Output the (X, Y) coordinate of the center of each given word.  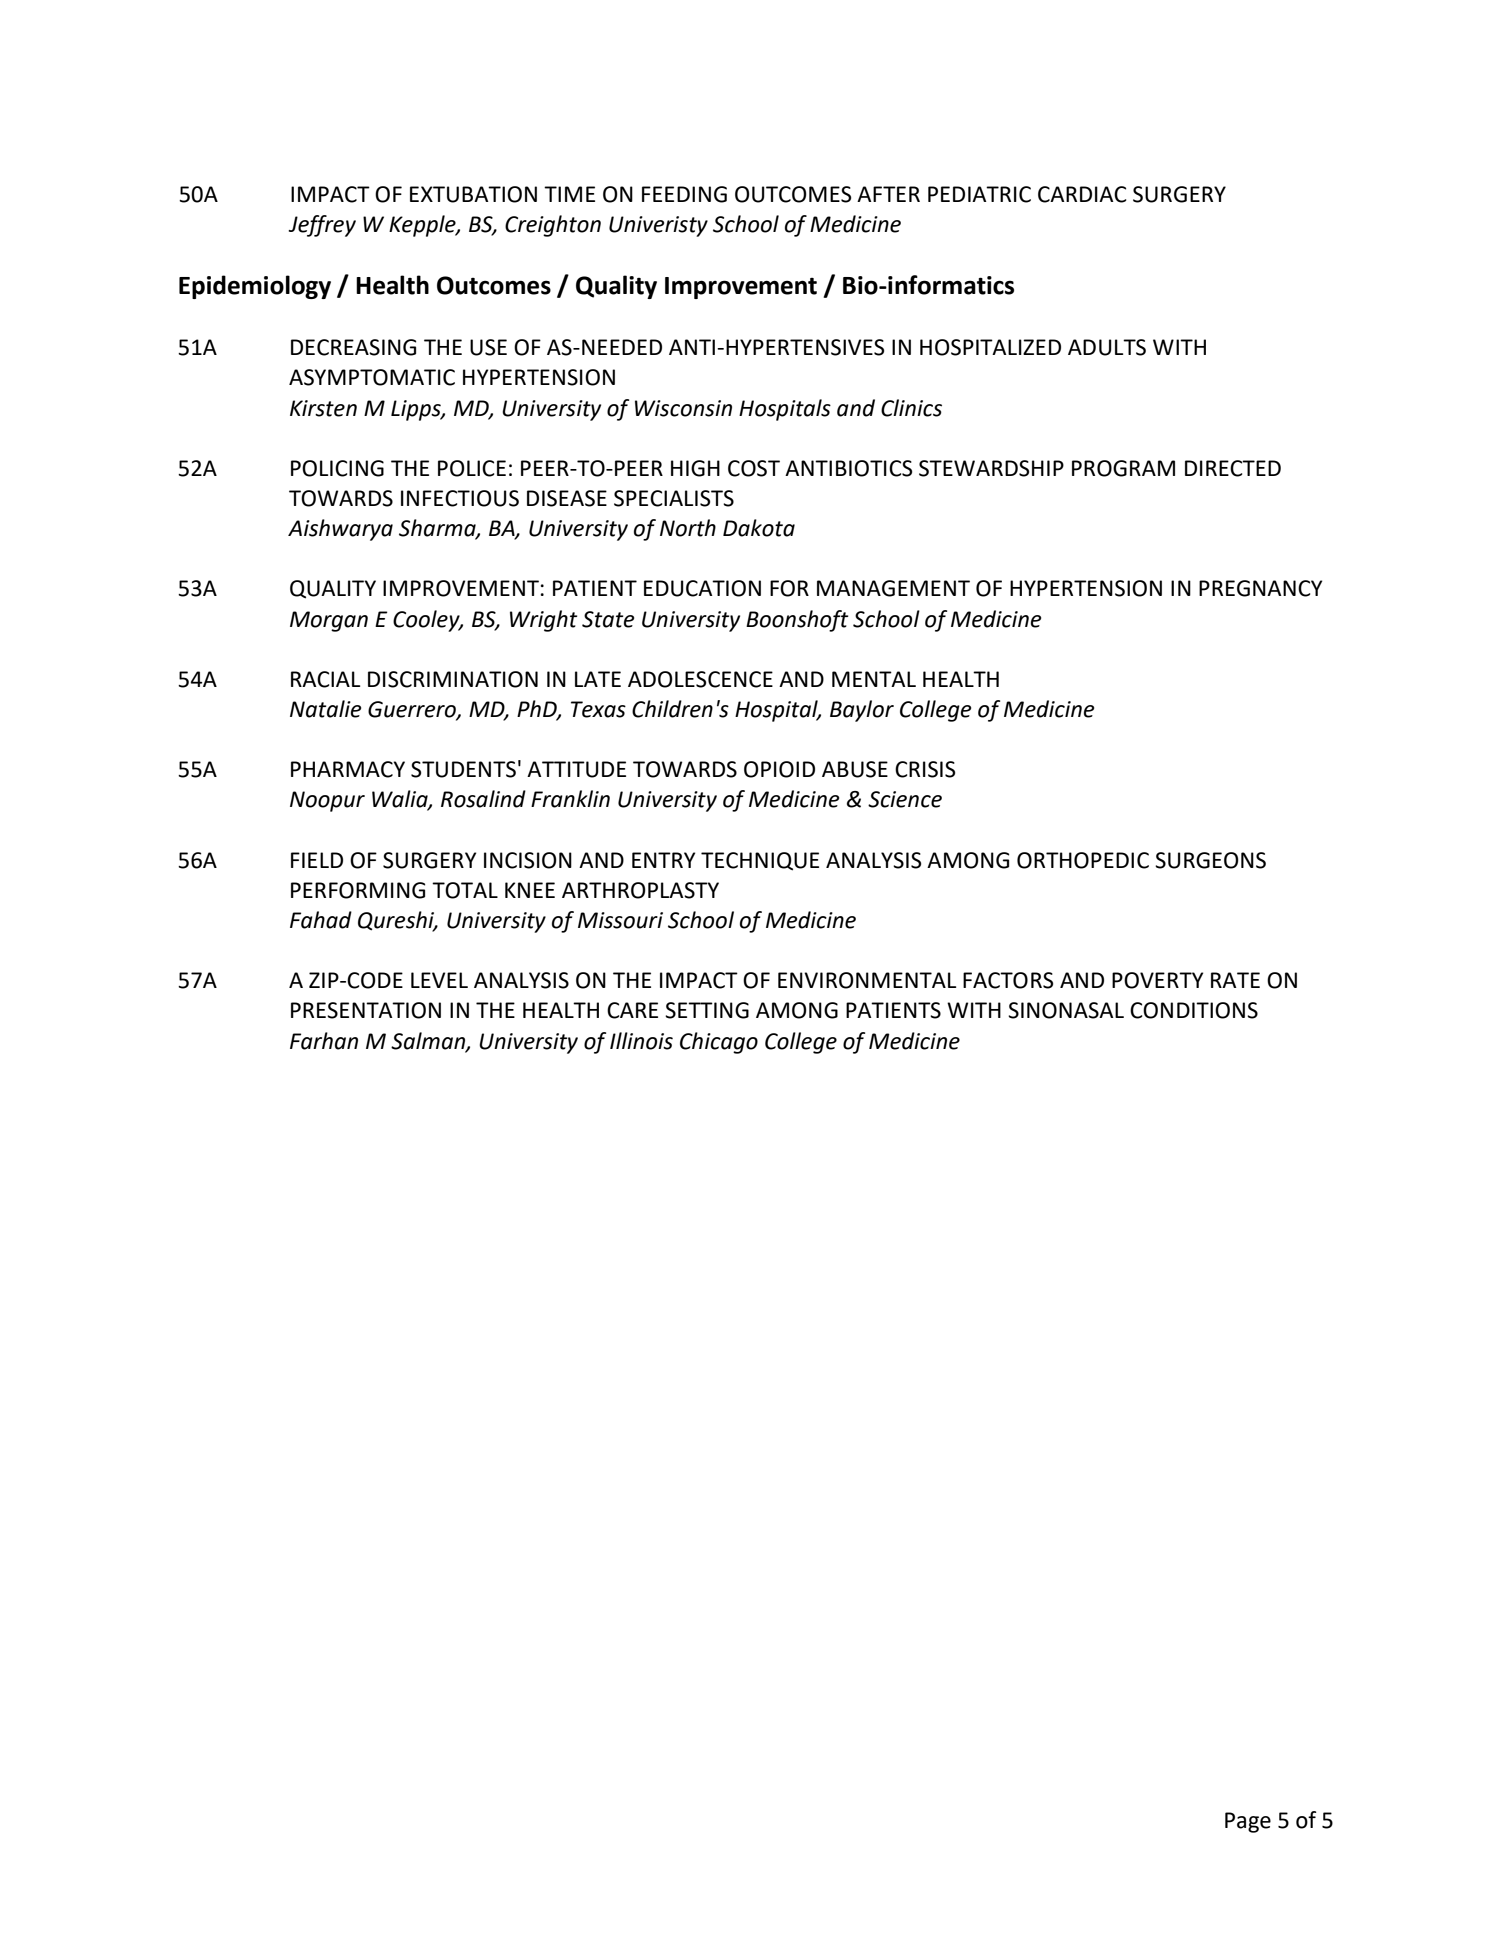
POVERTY (1157, 980)
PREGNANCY (1260, 588)
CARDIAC (1082, 194)
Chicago (719, 1043)
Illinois (641, 1041)
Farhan (324, 1041)
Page (1248, 1822)
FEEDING (684, 194)
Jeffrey (322, 226)
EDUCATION (702, 588)
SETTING (707, 1010)
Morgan (329, 621)
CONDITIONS (1194, 1010)
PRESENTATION (366, 1010)
